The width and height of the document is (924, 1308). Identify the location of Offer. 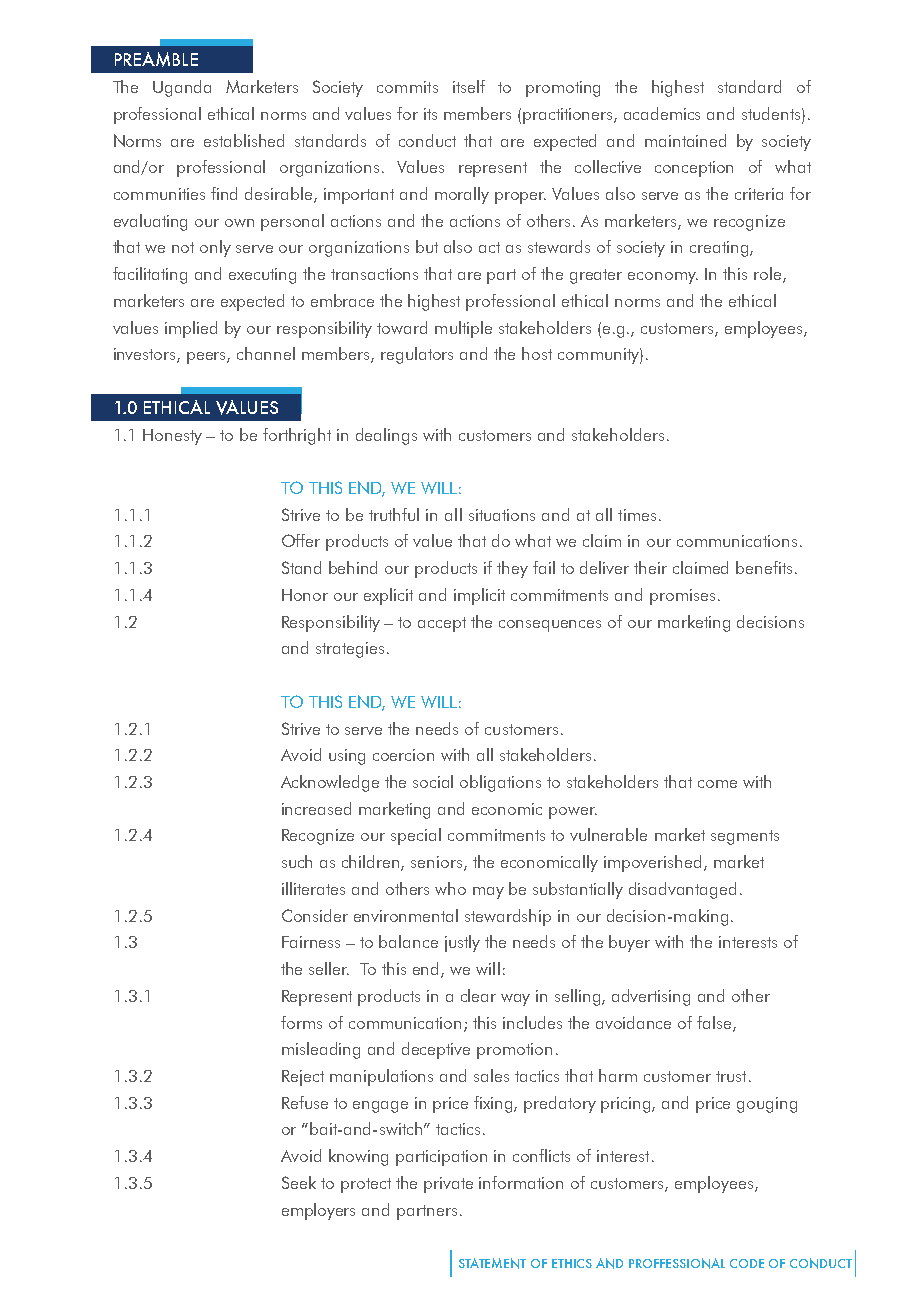
(301, 540).
